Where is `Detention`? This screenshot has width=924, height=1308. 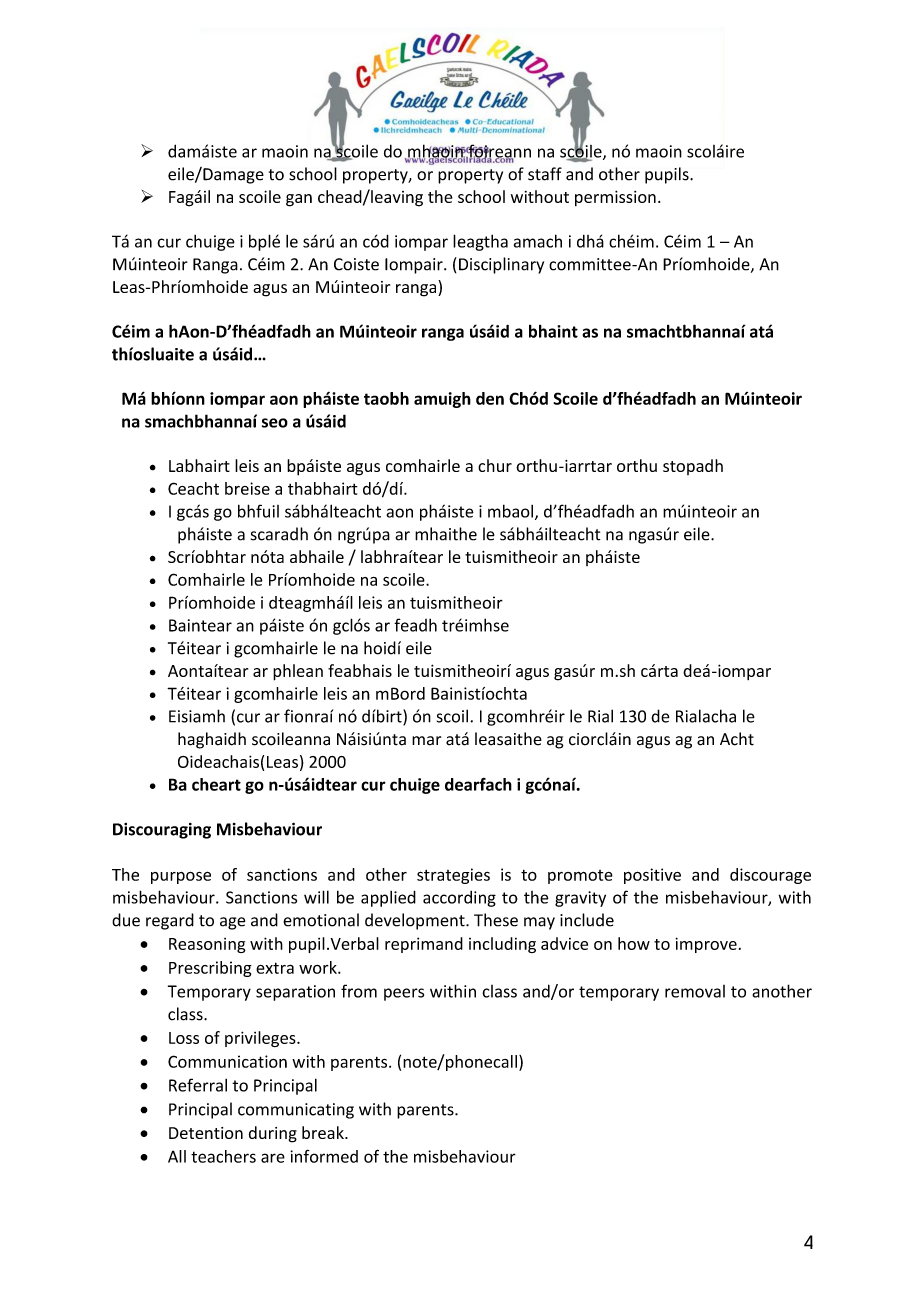 Detention is located at coordinates (206, 1133).
